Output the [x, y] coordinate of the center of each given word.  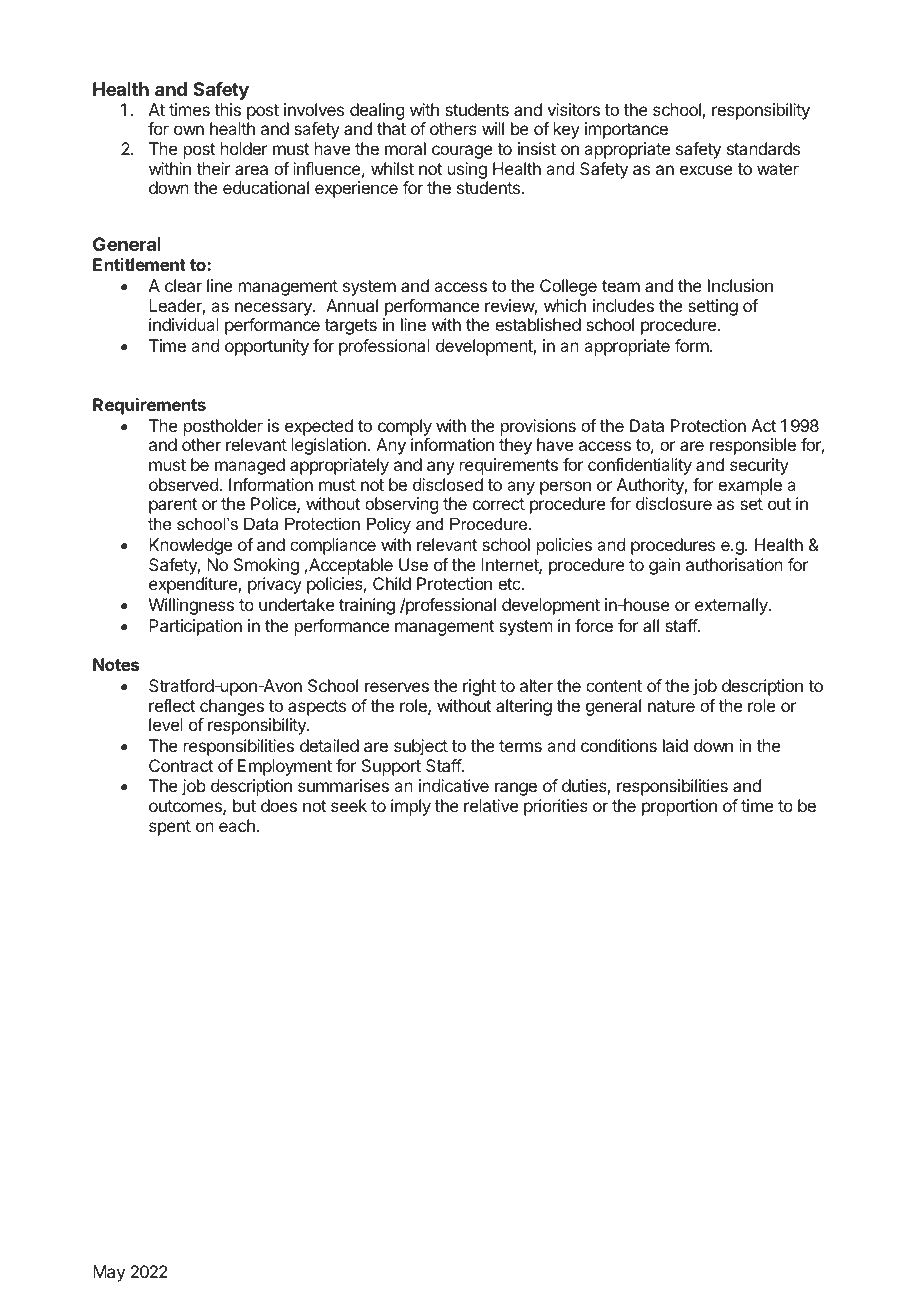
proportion [679, 807]
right [479, 687]
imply [411, 807]
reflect [172, 705]
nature [671, 706]
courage [462, 152]
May [109, 1273]
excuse [706, 170]
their [213, 168]
